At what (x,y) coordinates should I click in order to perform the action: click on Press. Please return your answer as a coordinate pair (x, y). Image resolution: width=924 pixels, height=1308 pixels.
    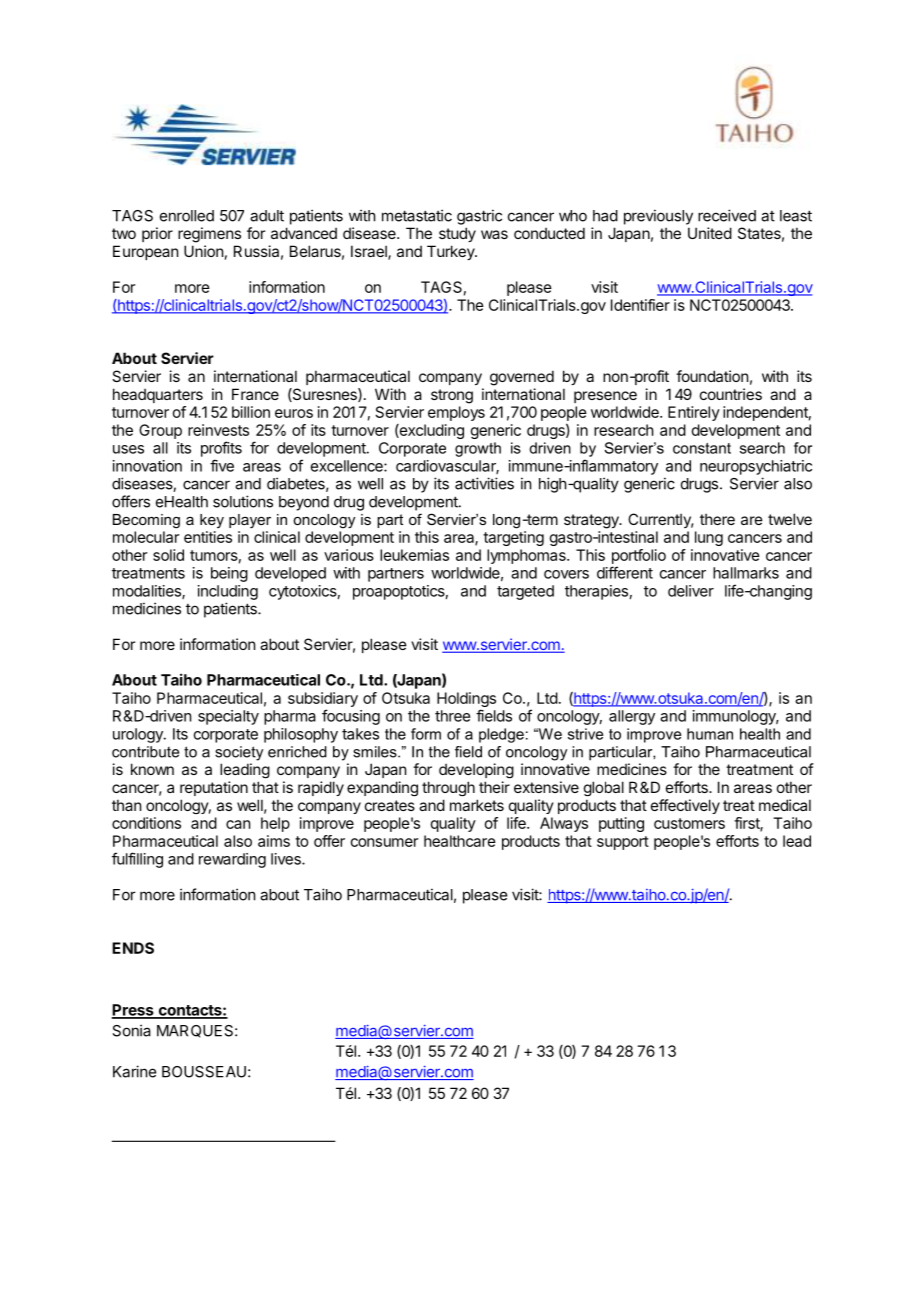
    Looking at the image, I should click on (133, 1011).
